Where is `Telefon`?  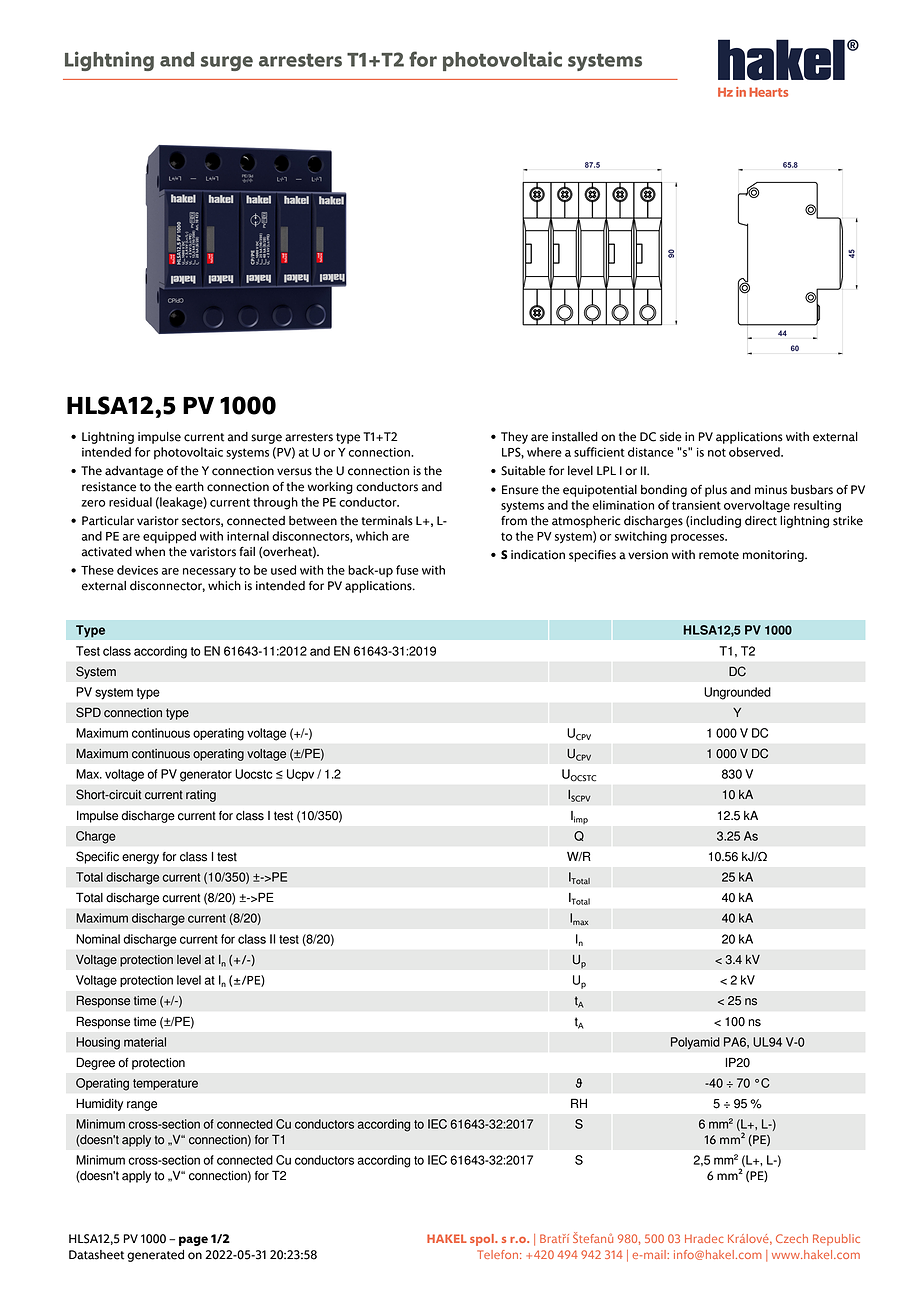 Telefon is located at coordinates (499, 1254).
